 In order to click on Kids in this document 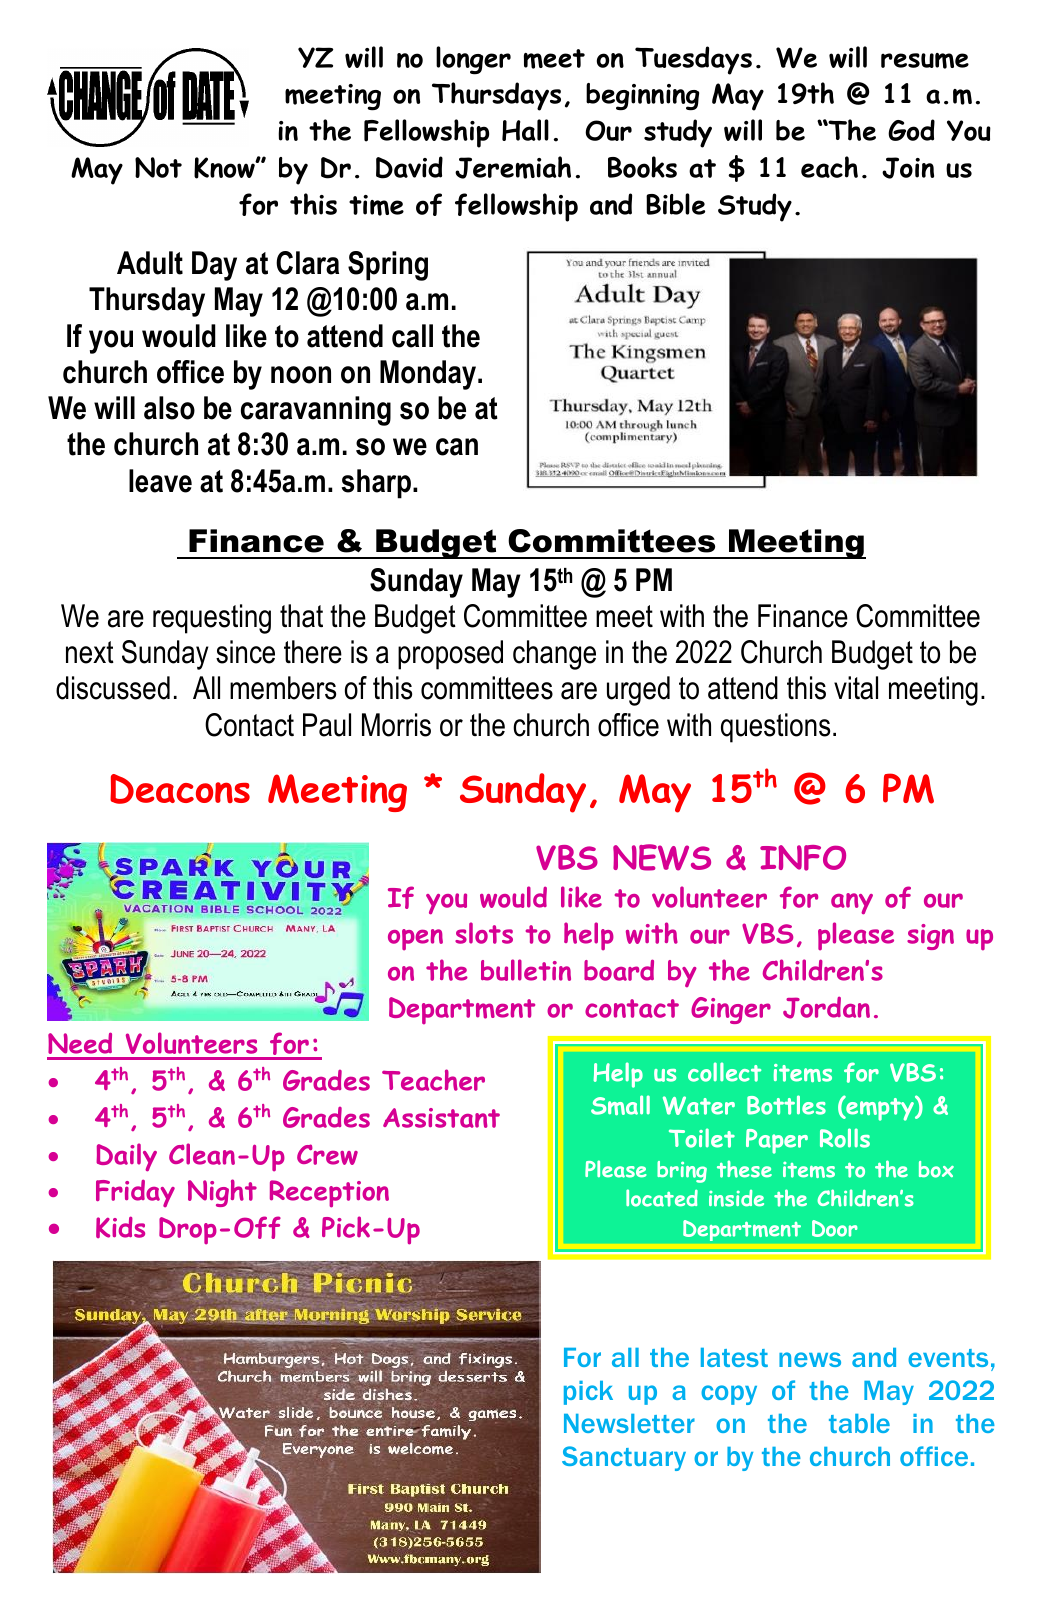, I will do `click(120, 1227)`.
